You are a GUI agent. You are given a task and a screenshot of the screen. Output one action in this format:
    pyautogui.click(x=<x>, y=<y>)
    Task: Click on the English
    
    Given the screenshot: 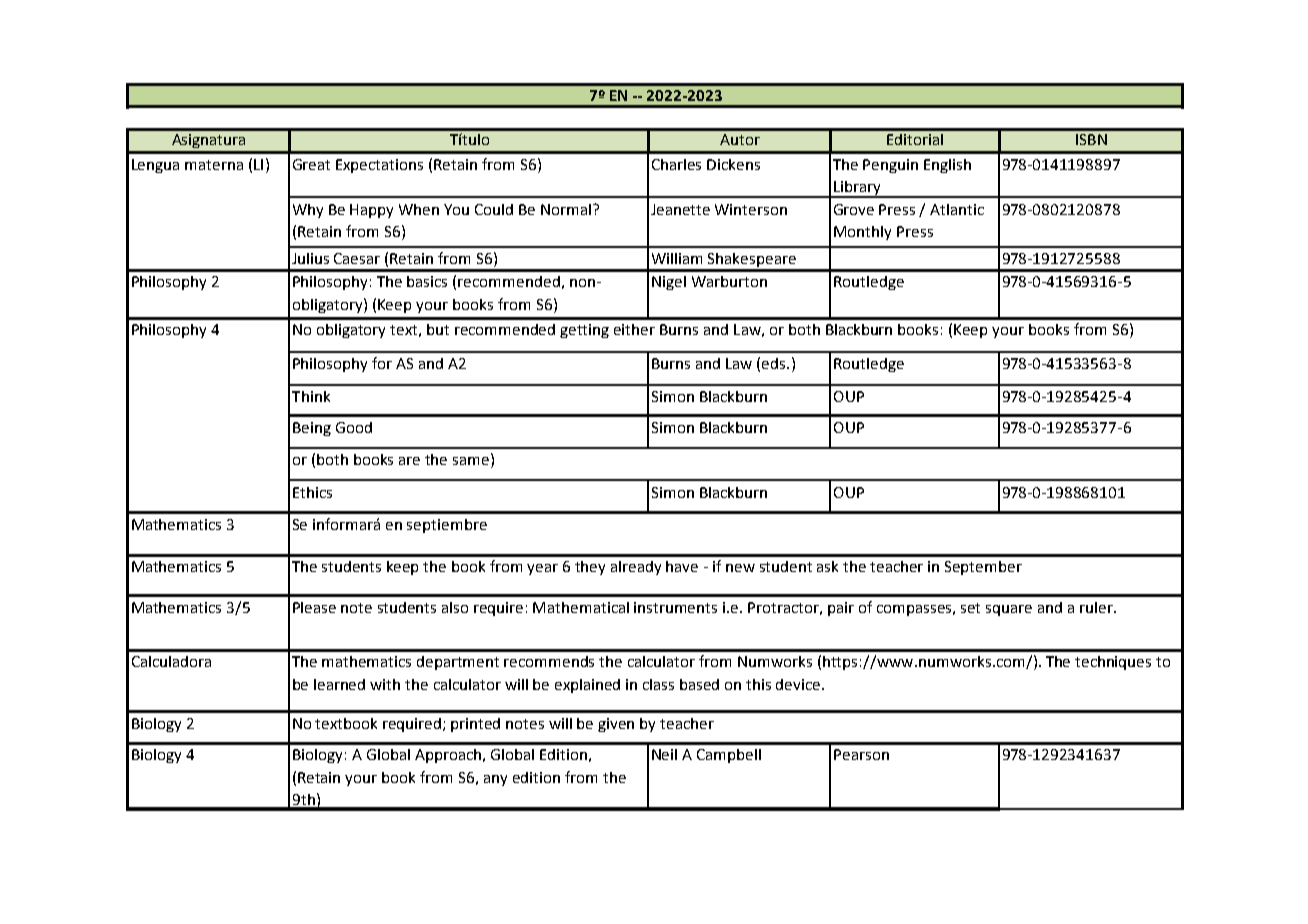 What is the action you would take?
    pyautogui.click(x=947, y=166)
